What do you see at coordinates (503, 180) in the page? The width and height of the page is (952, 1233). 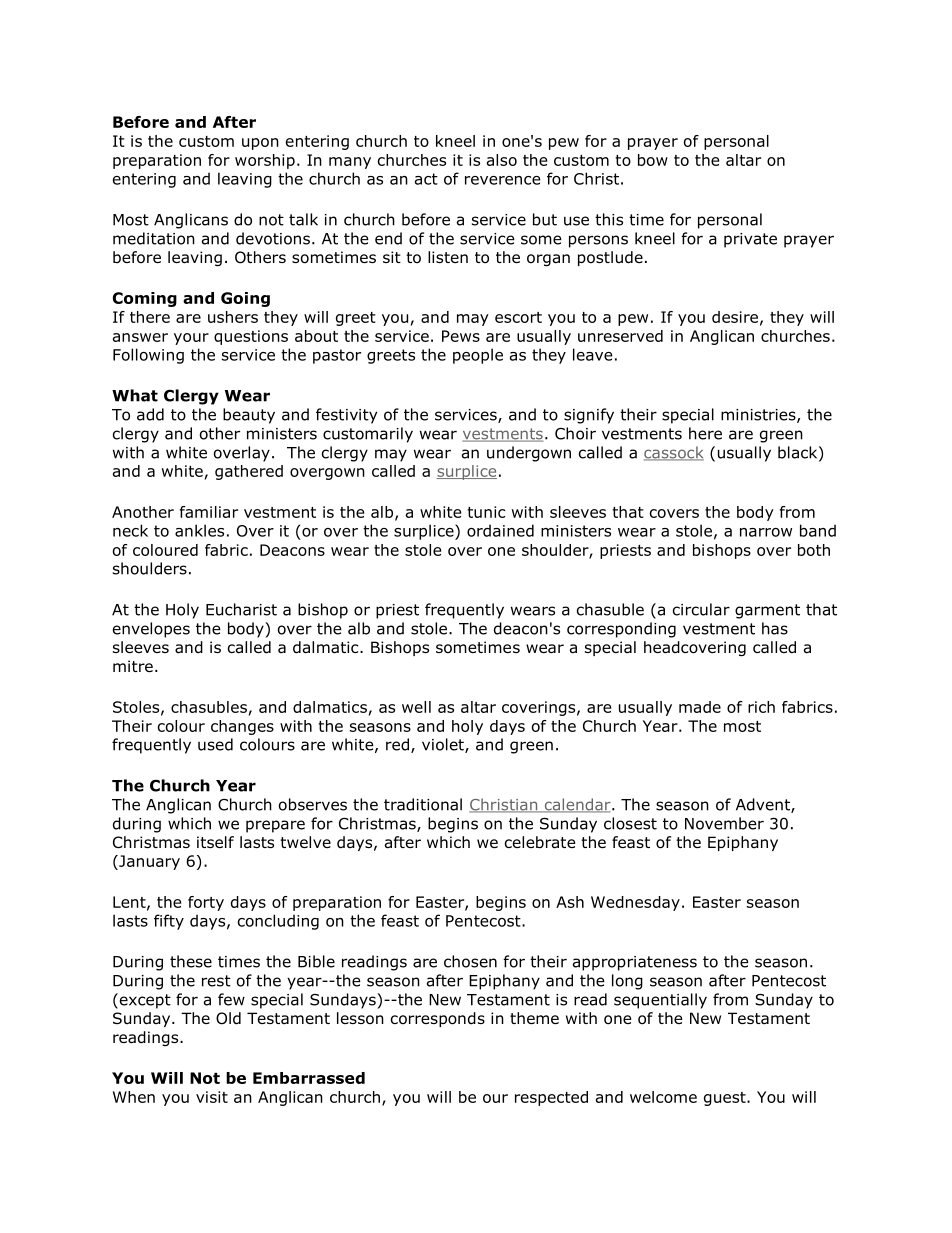 I see `reverence` at bounding box center [503, 180].
